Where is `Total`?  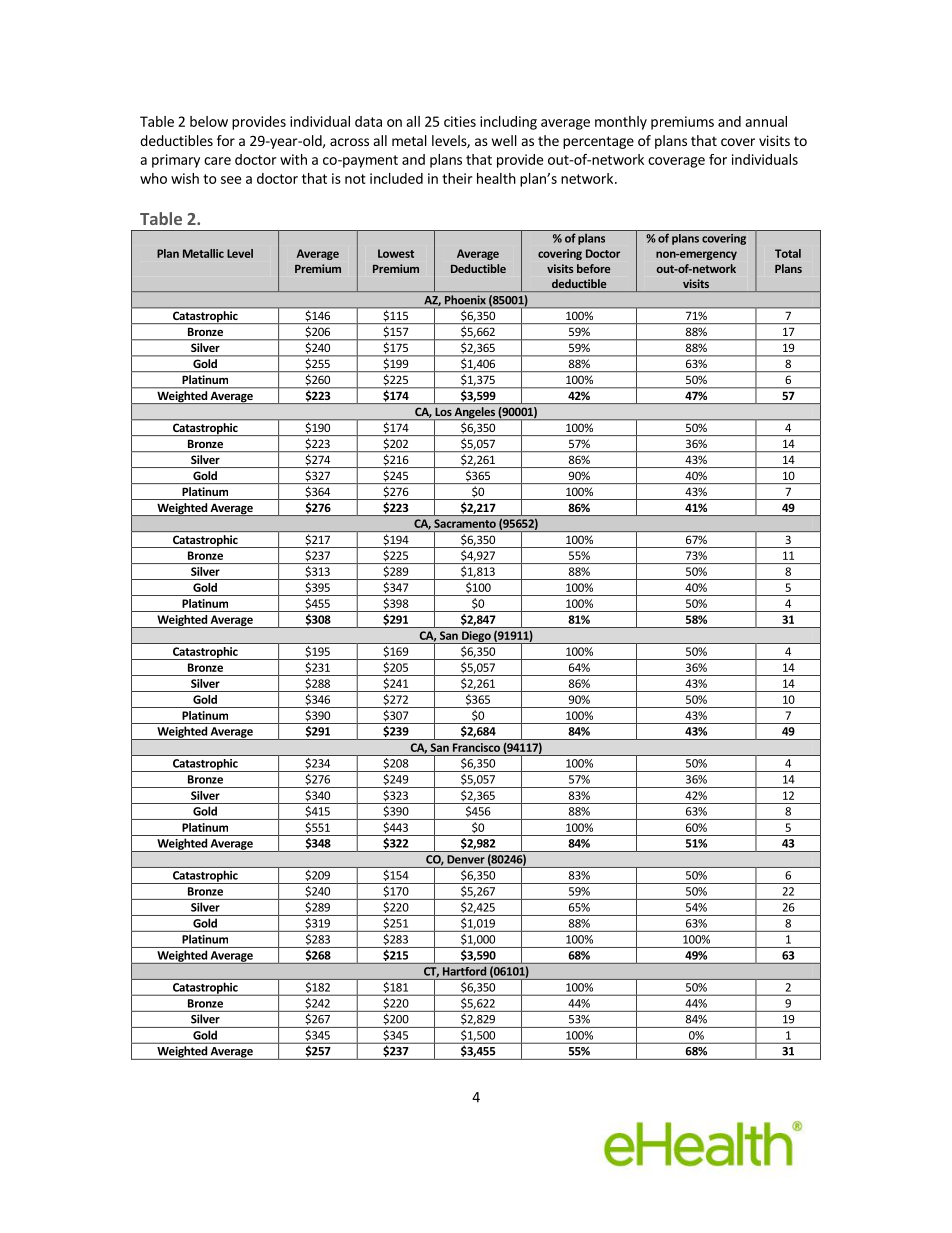
Total is located at coordinates (788, 253).
